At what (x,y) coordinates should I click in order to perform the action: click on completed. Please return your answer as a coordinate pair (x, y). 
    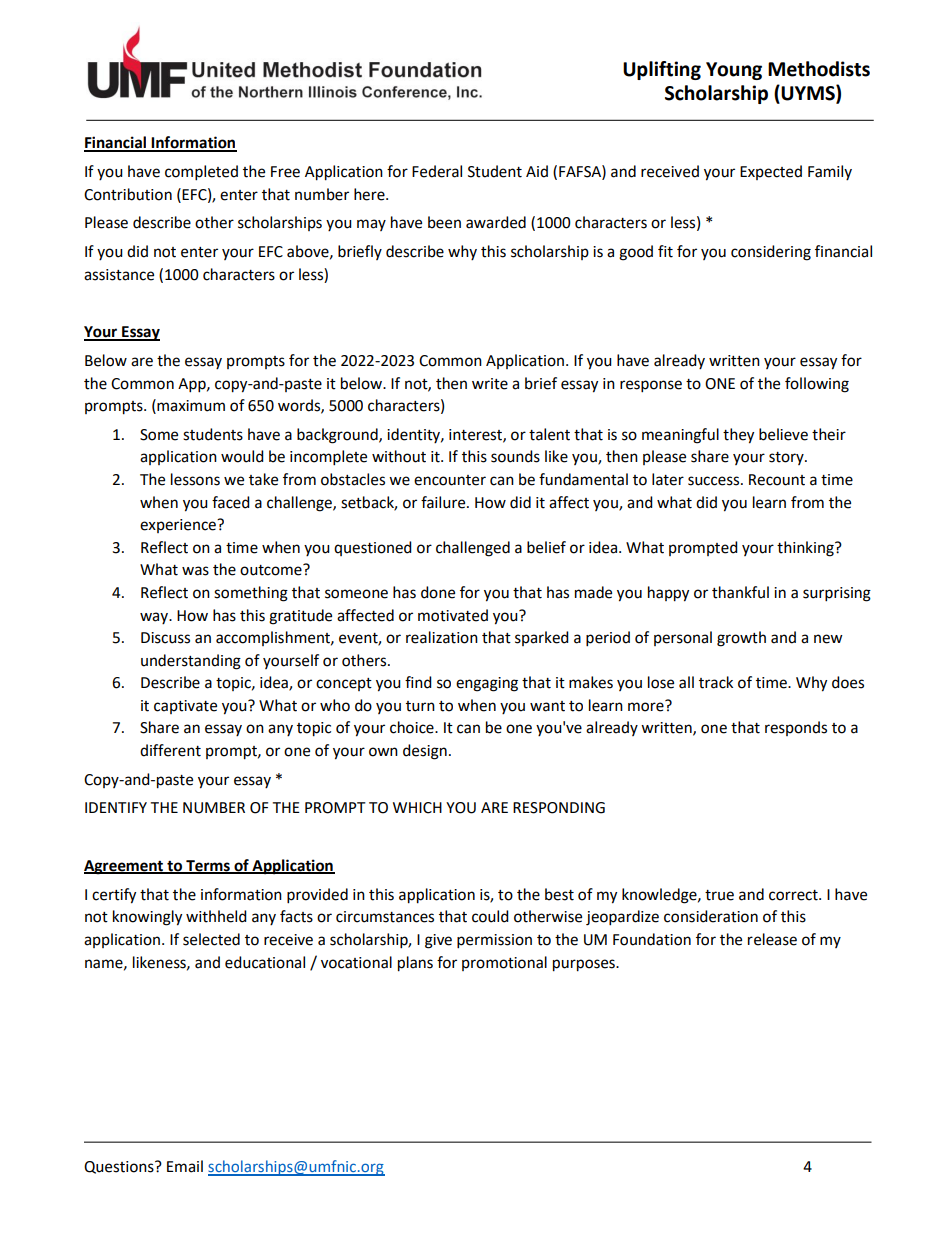
    Looking at the image, I should click on (201, 173).
